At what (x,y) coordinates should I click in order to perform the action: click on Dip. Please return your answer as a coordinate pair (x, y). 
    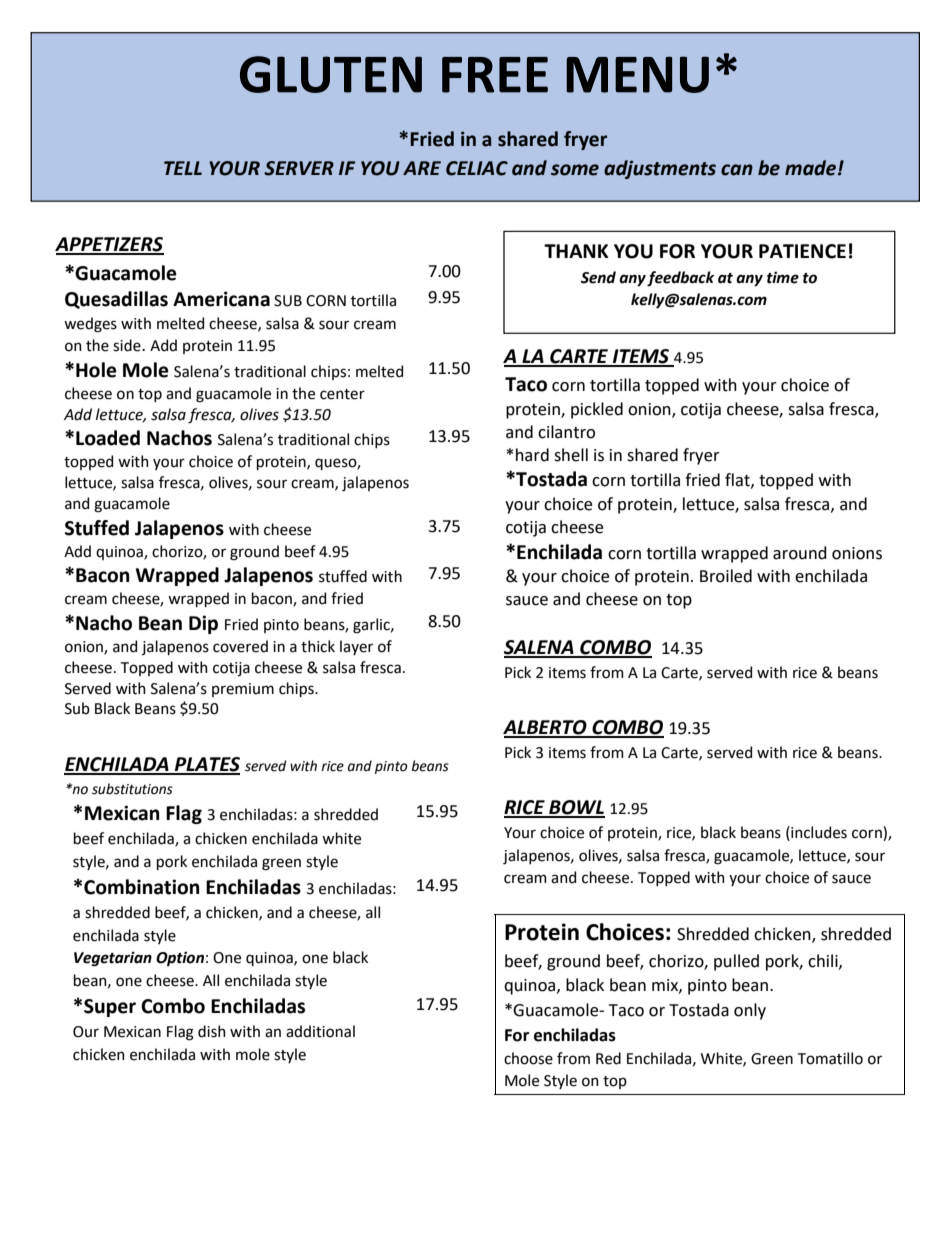
    Looking at the image, I should click on (203, 624).
